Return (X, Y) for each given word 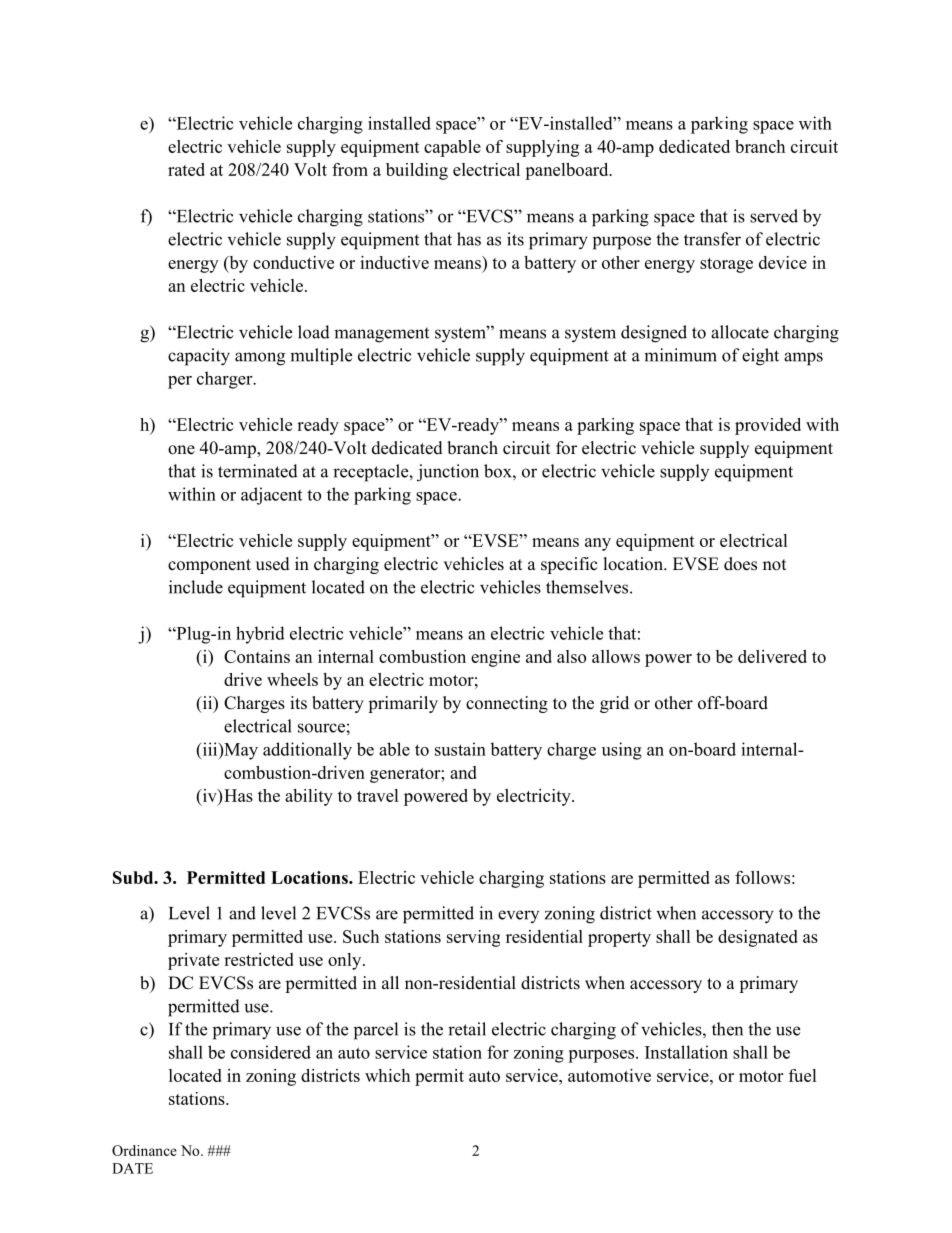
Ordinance (144, 1150)
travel (378, 795)
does (740, 564)
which (387, 1075)
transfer (712, 239)
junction (448, 473)
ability (309, 797)
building (417, 171)
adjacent (271, 496)
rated (186, 169)
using (622, 751)
